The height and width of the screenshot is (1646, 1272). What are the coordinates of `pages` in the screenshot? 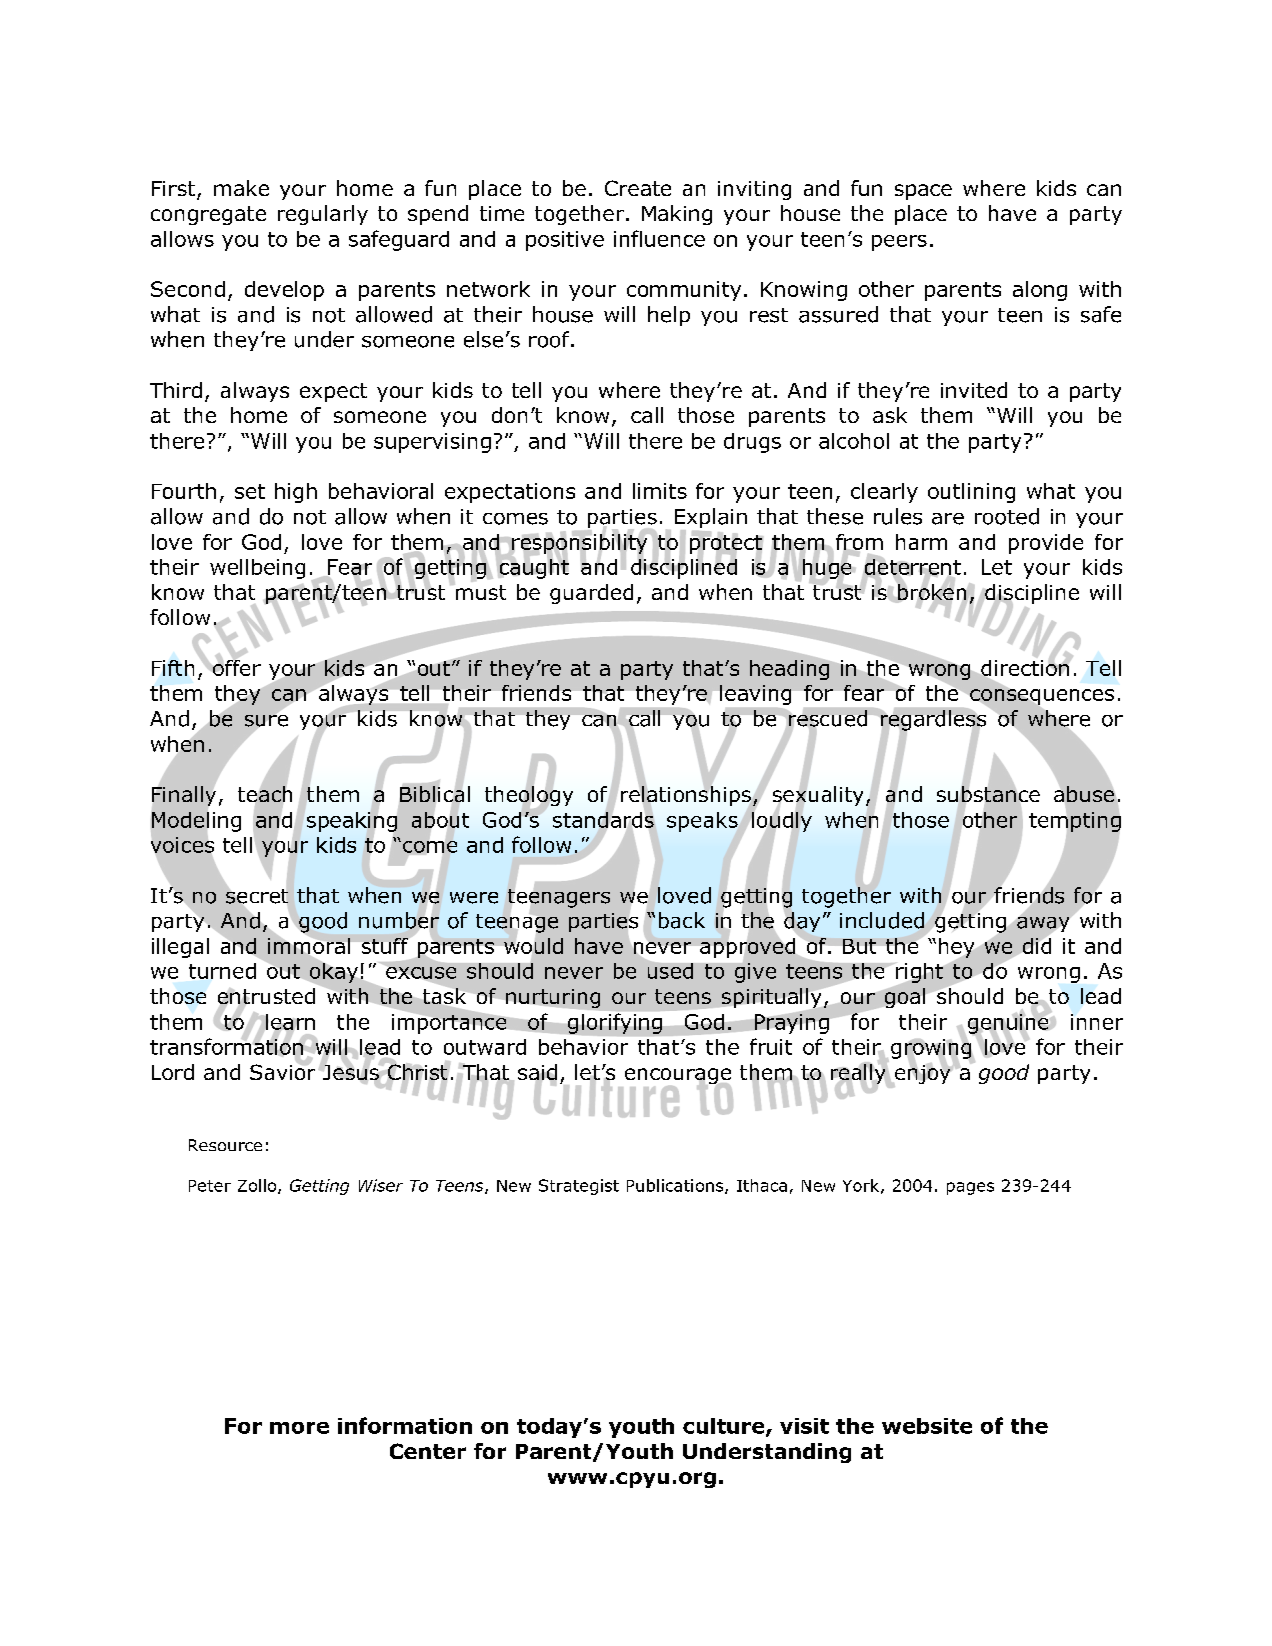 It's located at (970, 1188).
